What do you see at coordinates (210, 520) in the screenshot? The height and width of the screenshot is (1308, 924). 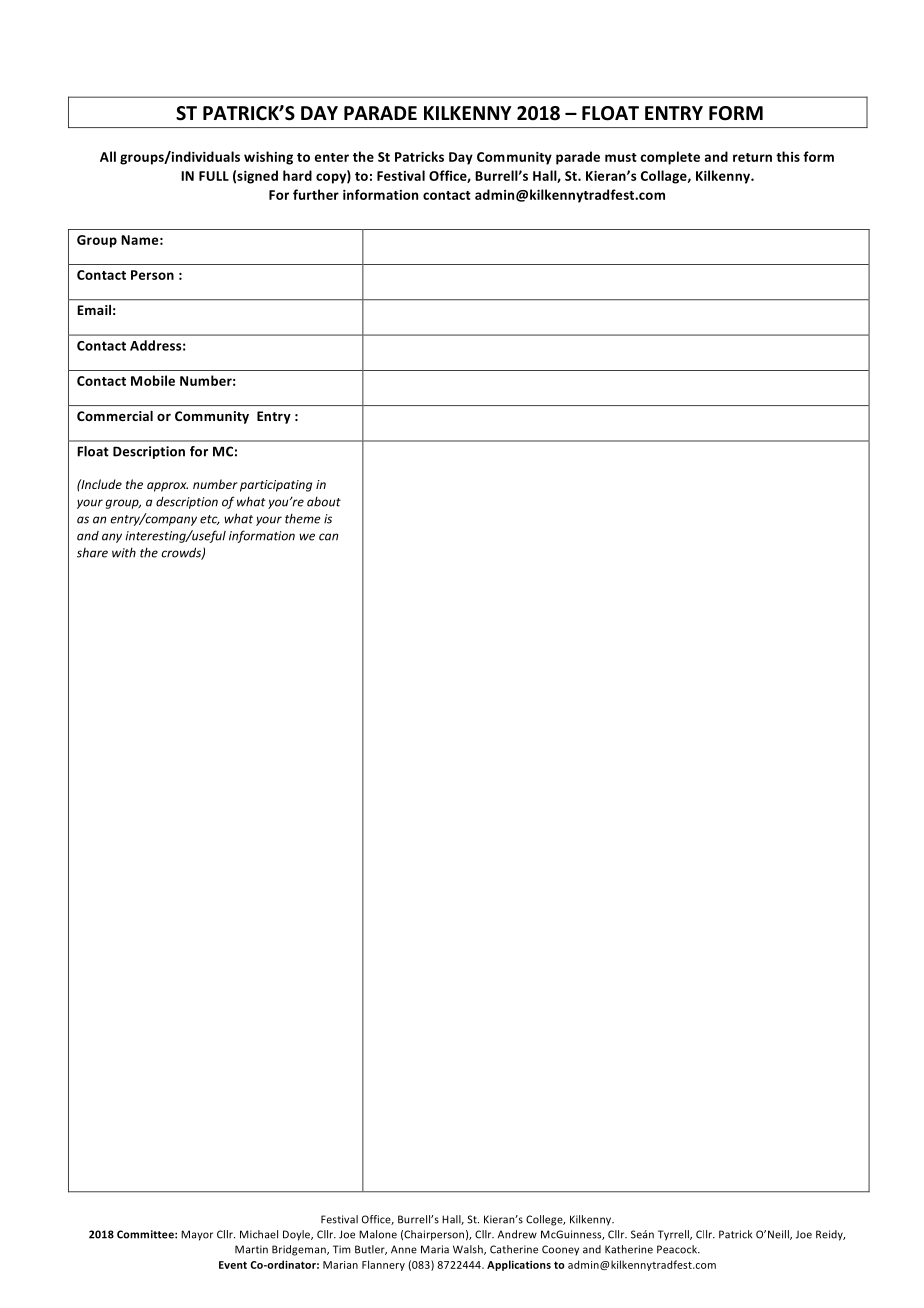 I see `etc` at bounding box center [210, 520].
